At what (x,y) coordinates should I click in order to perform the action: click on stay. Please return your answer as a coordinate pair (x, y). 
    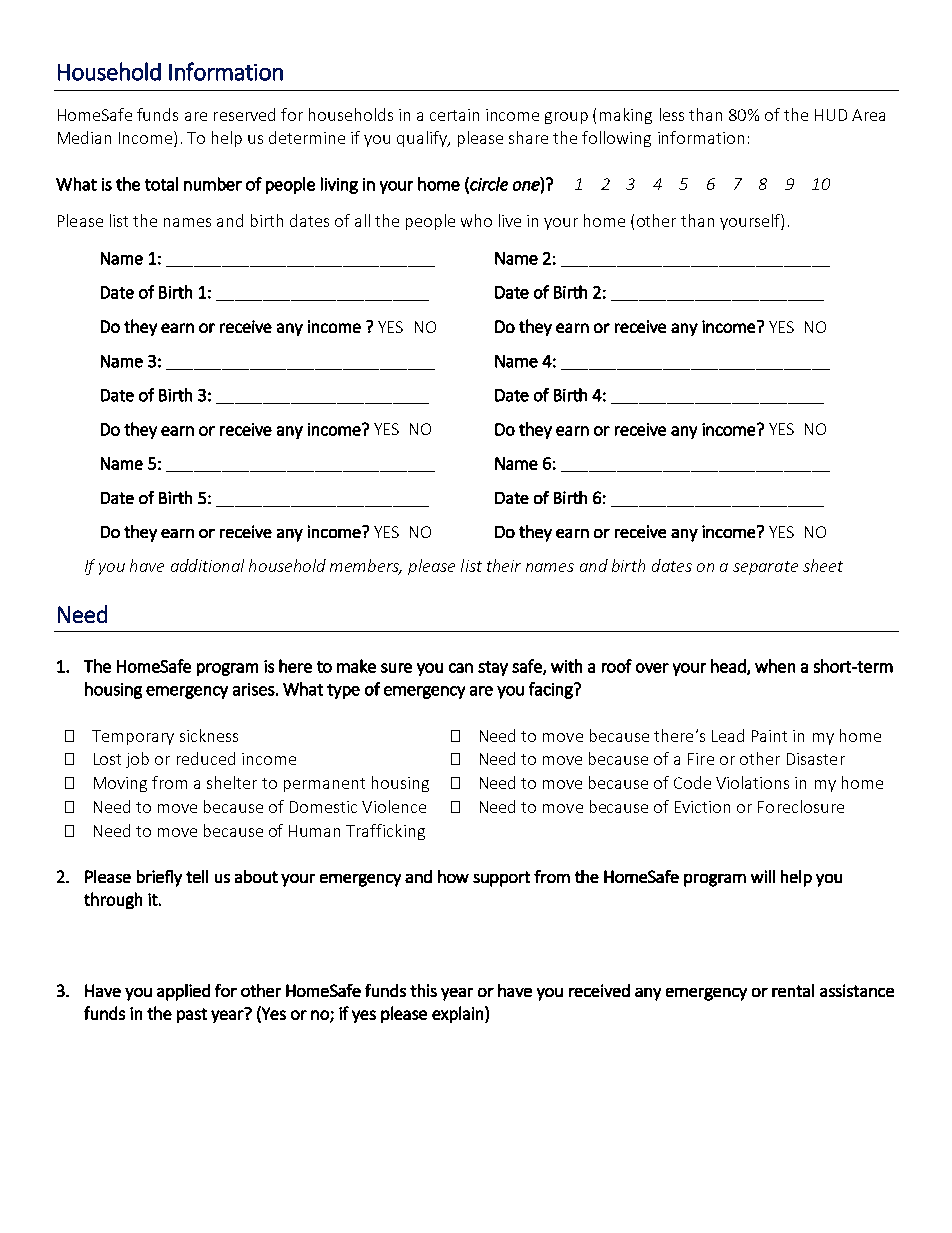
    Looking at the image, I should click on (493, 668).
